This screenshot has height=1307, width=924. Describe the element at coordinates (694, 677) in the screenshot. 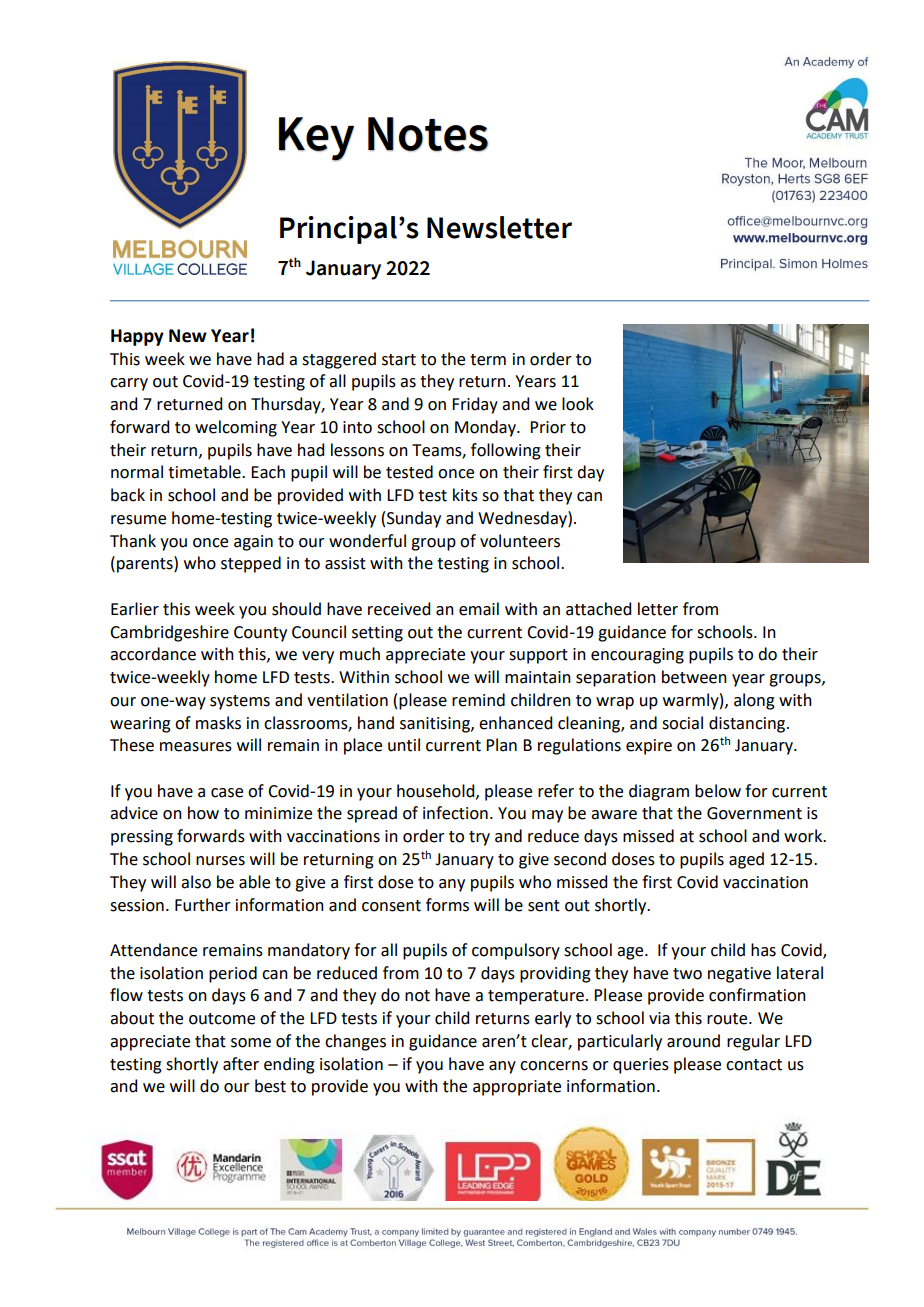

I see `between` at that location.
